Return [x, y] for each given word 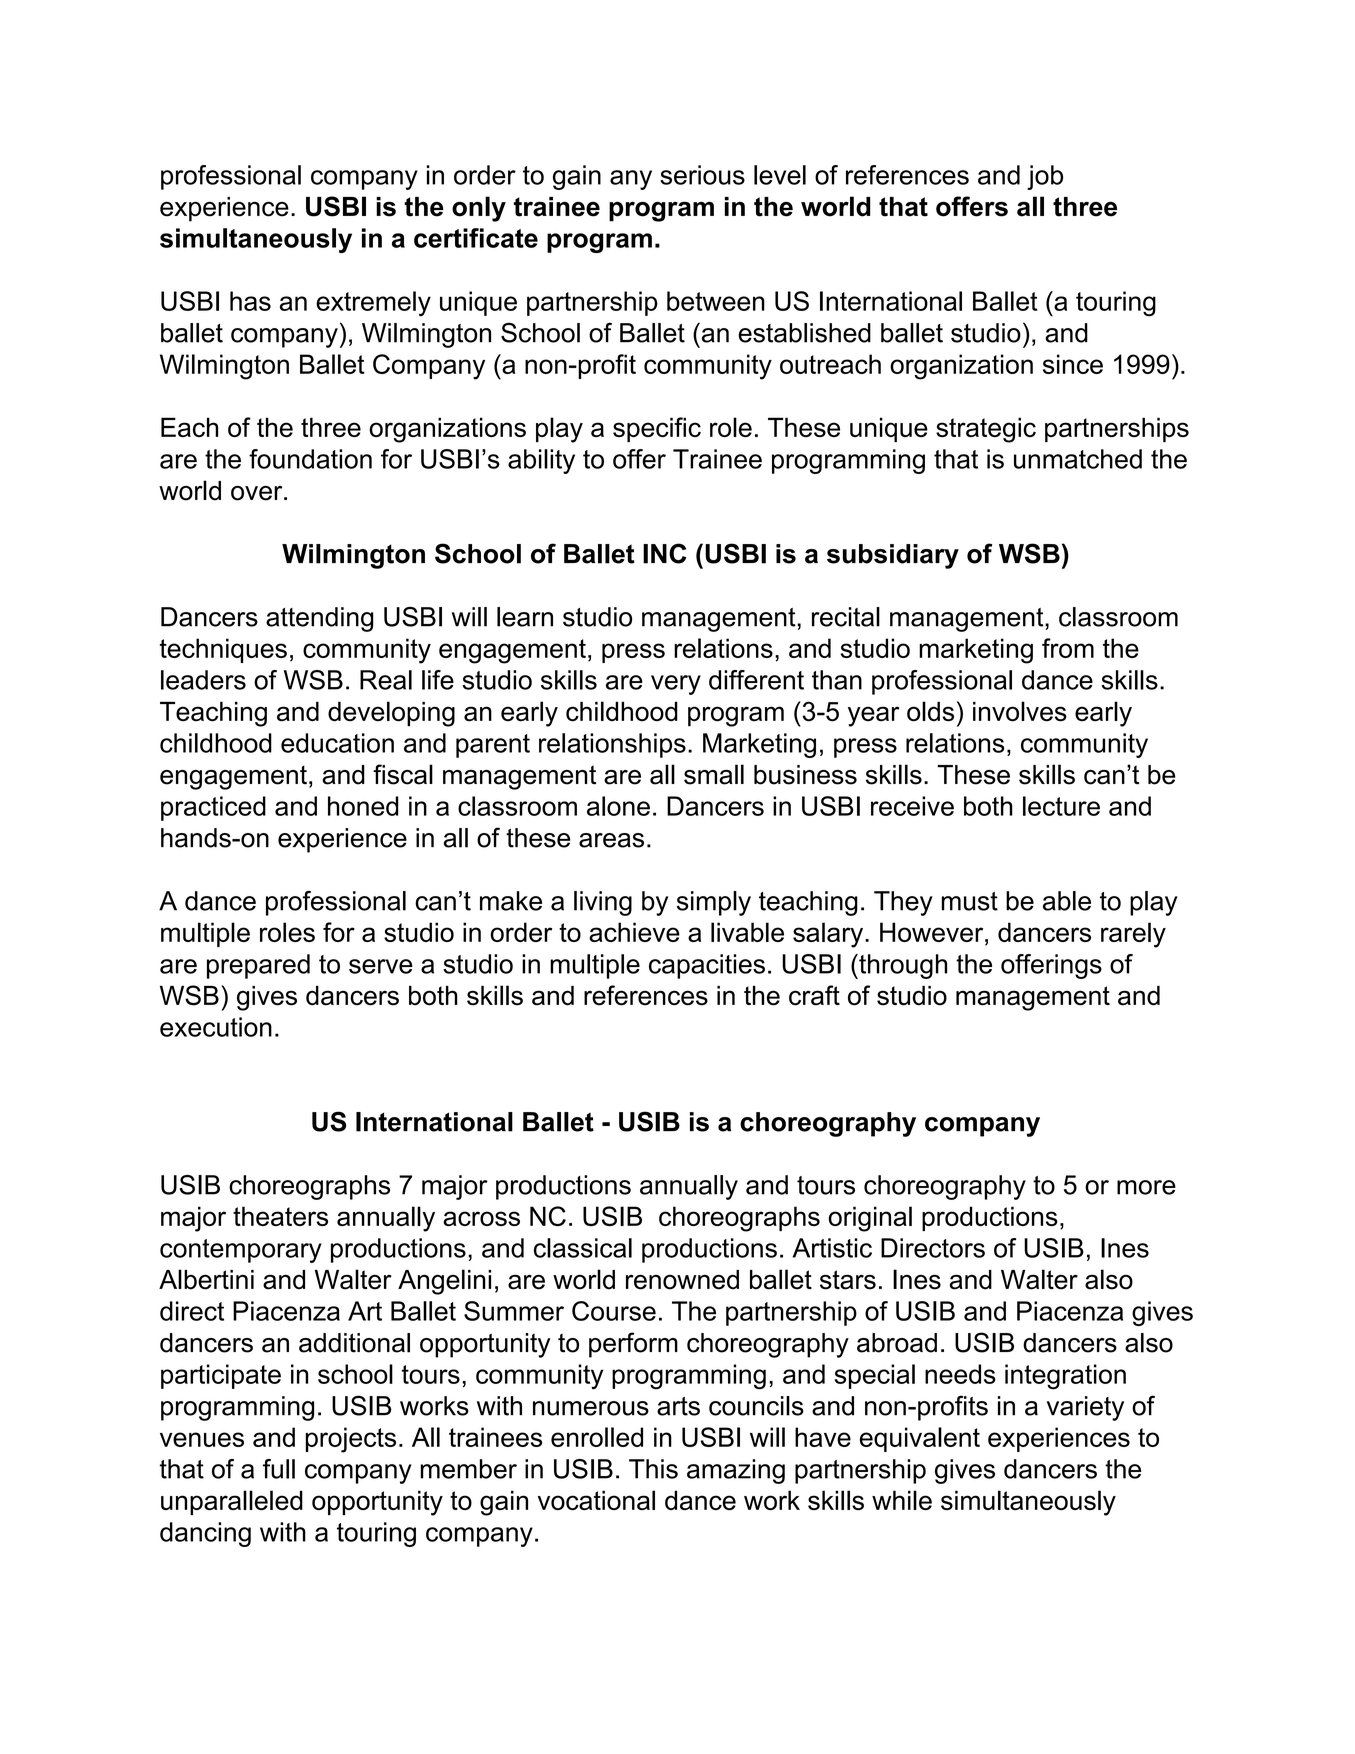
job [1045, 177]
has [250, 301]
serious [702, 175]
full [279, 1469]
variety [1085, 1408]
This [653, 1469]
